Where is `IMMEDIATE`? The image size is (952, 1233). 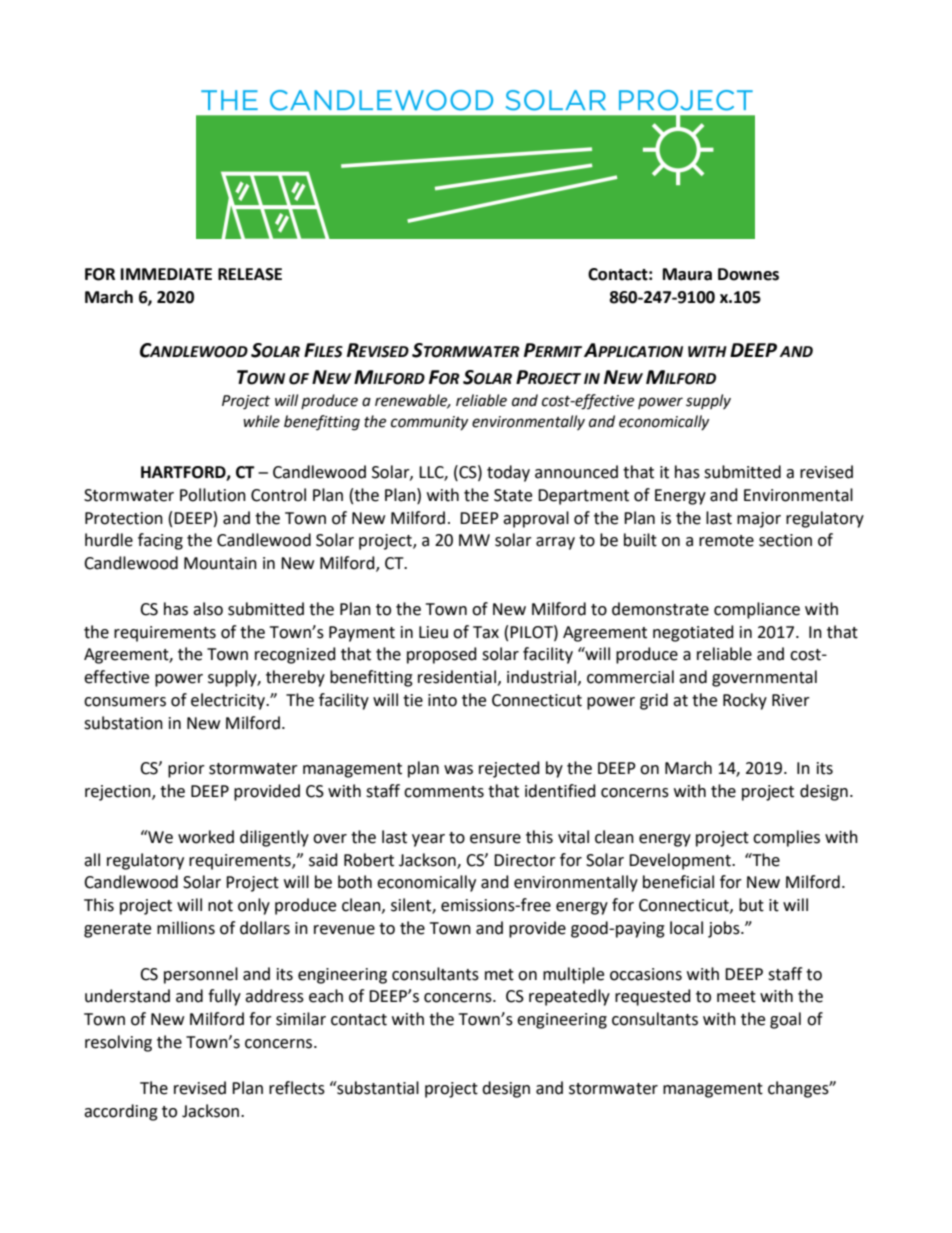 IMMEDIATE is located at coordinates (166, 274).
